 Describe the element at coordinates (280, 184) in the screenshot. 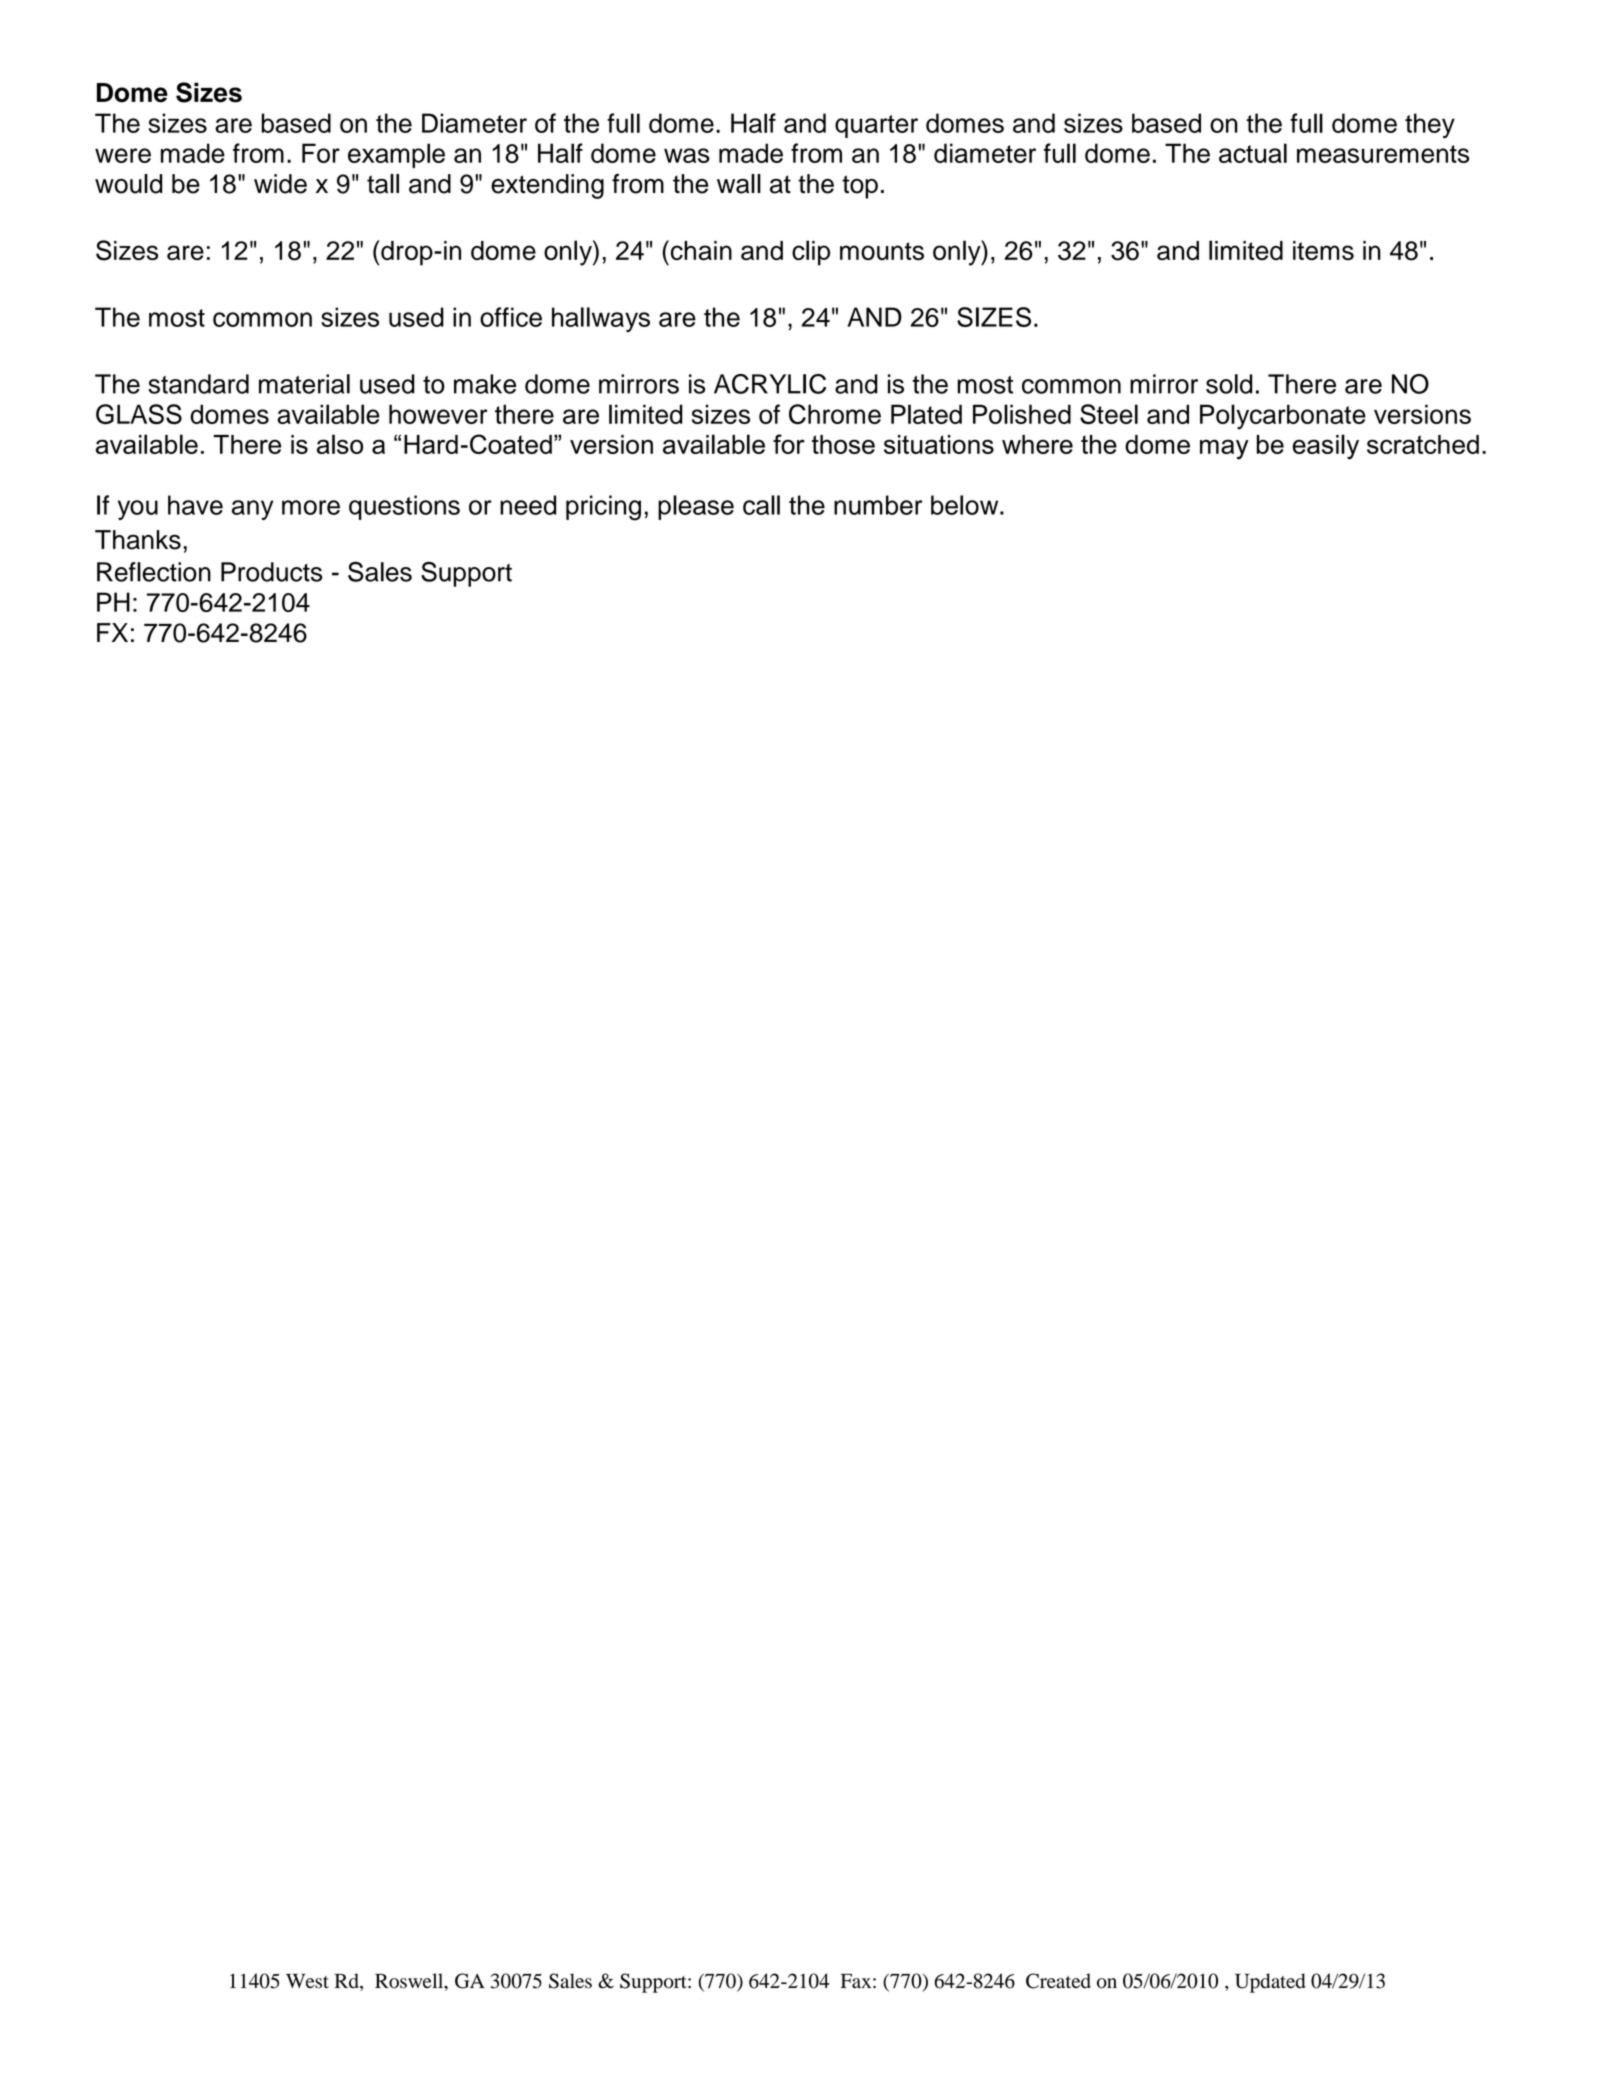

I see `wide` at that location.
